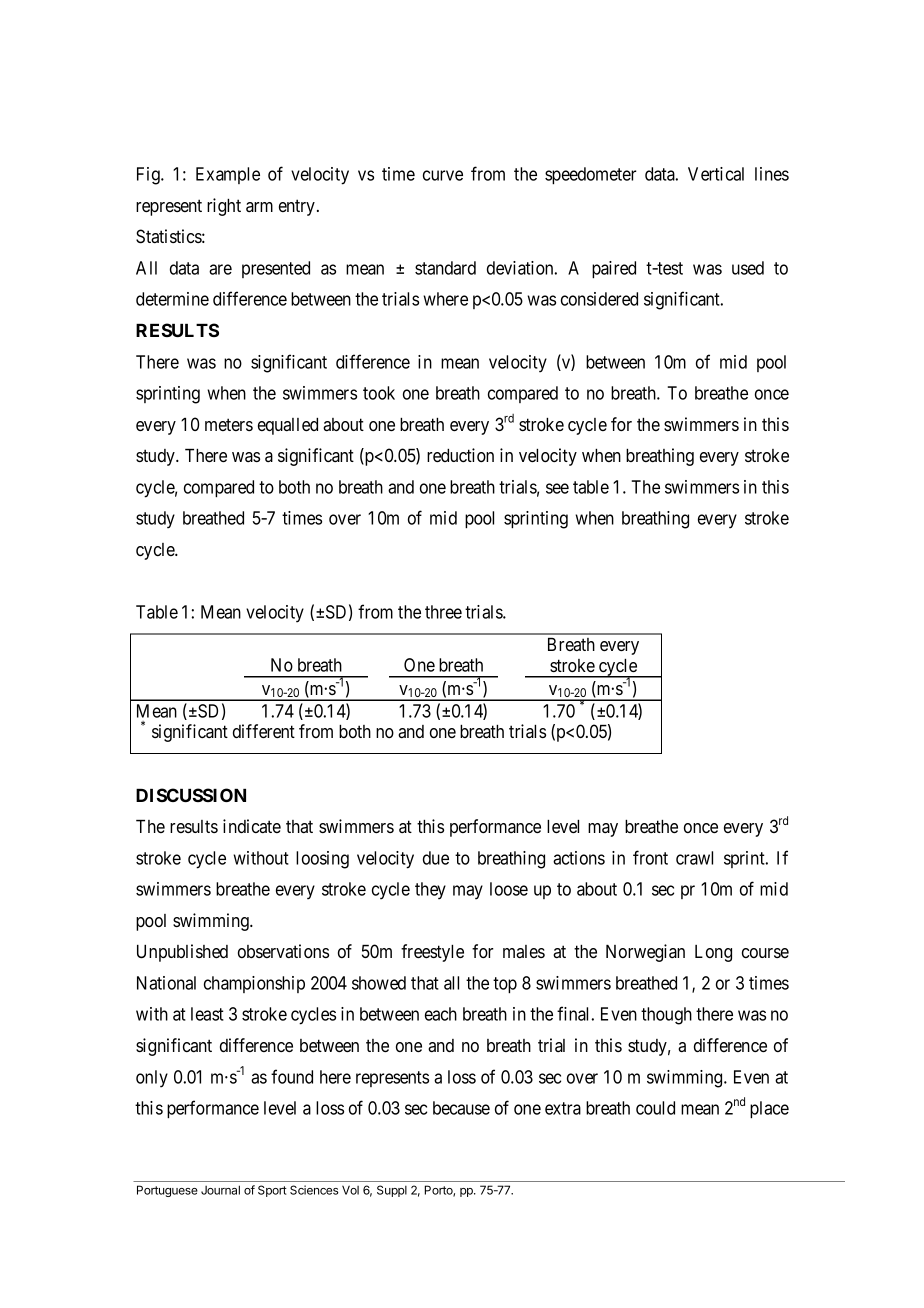 This screenshot has height=1308, width=924. Describe the element at coordinates (436, 858) in the screenshot. I see `due` at that location.
